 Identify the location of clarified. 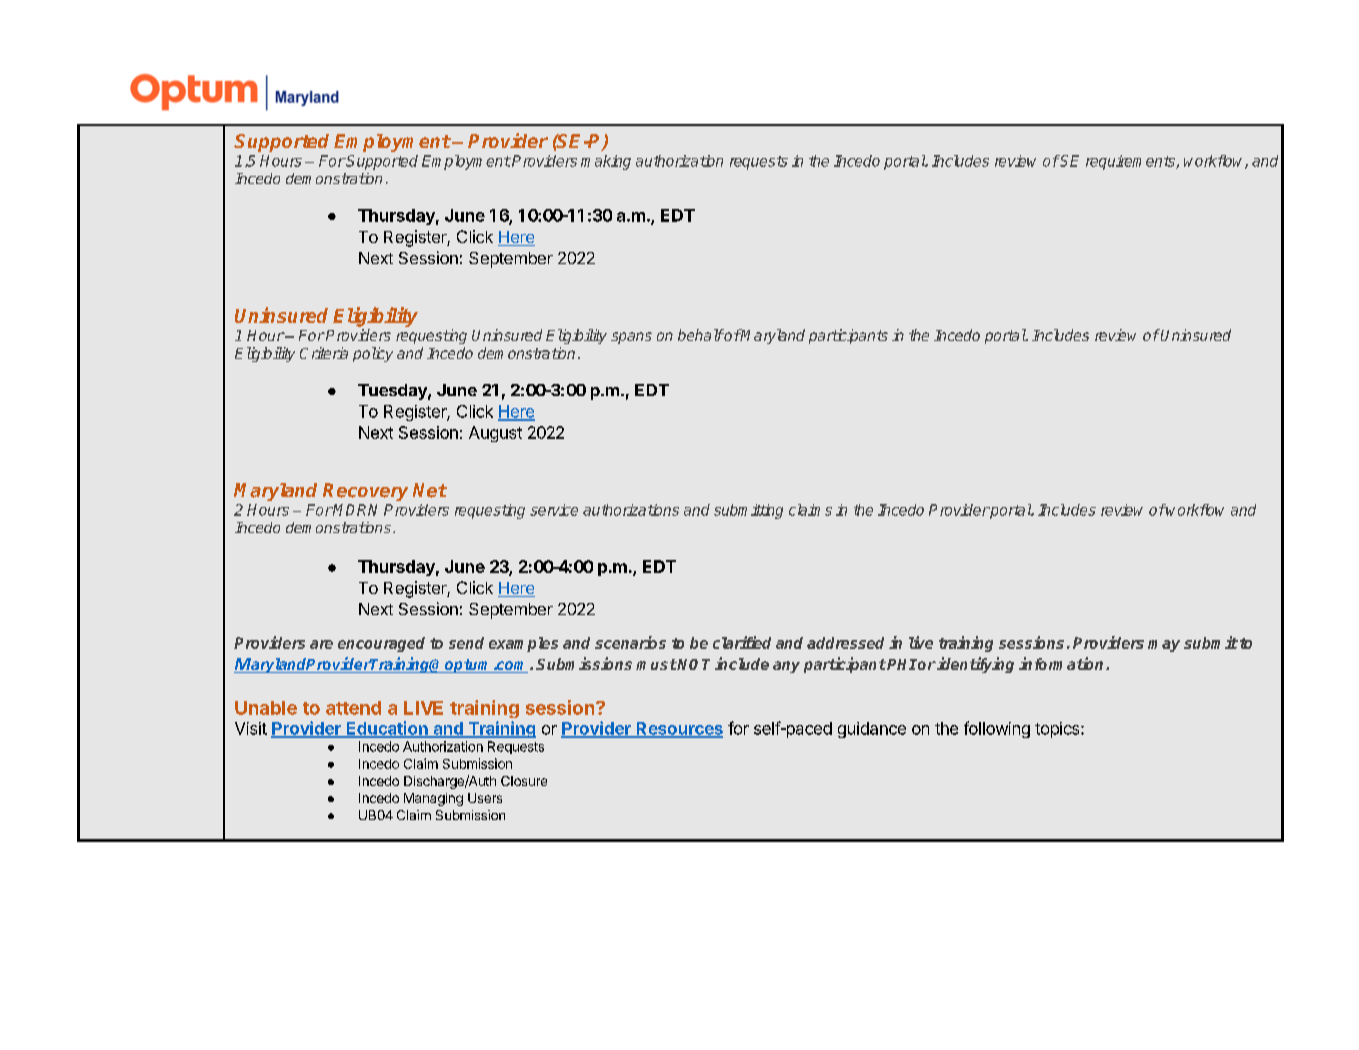
(742, 642).
